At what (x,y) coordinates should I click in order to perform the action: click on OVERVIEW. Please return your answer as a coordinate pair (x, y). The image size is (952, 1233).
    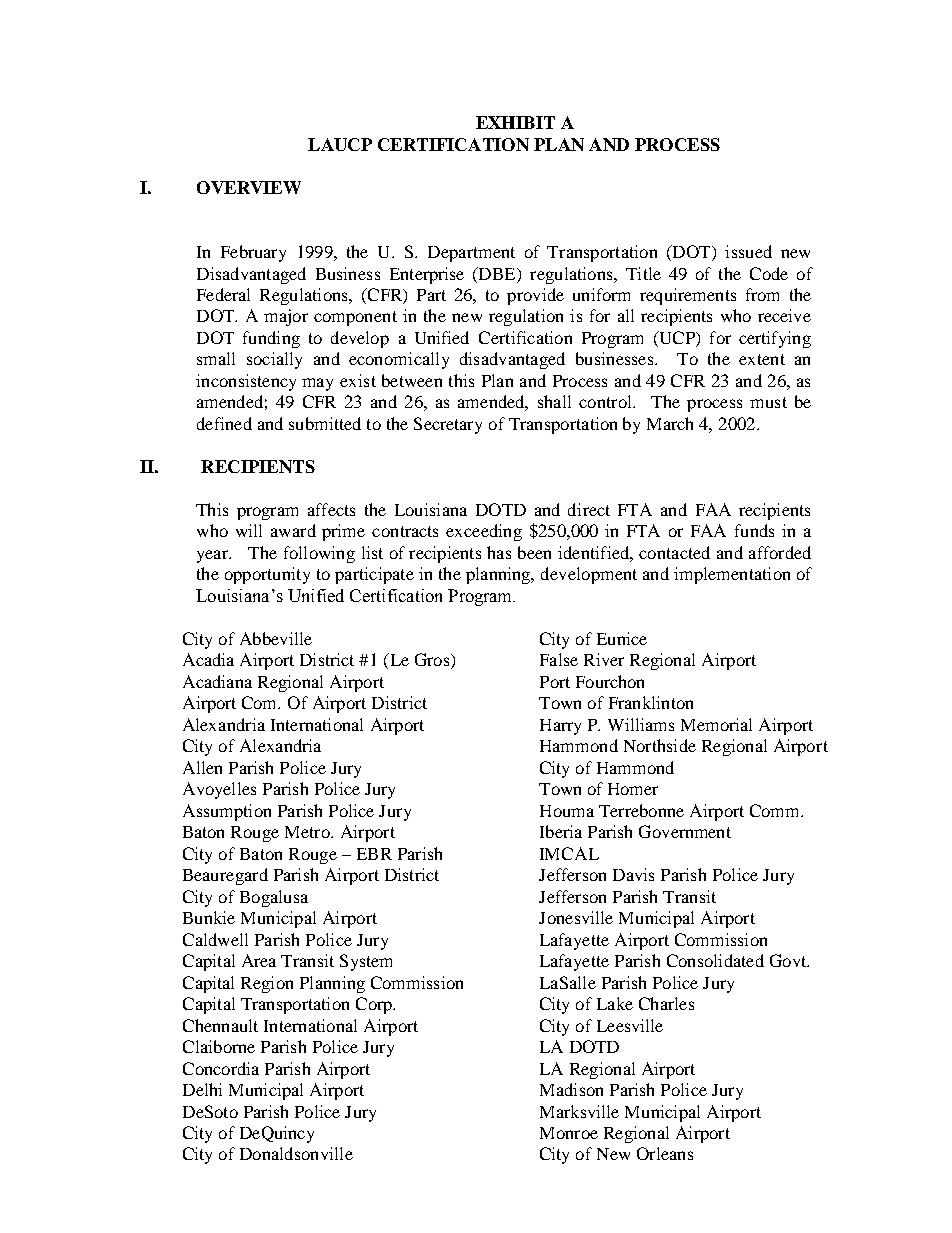
    Looking at the image, I should click on (249, 187).
